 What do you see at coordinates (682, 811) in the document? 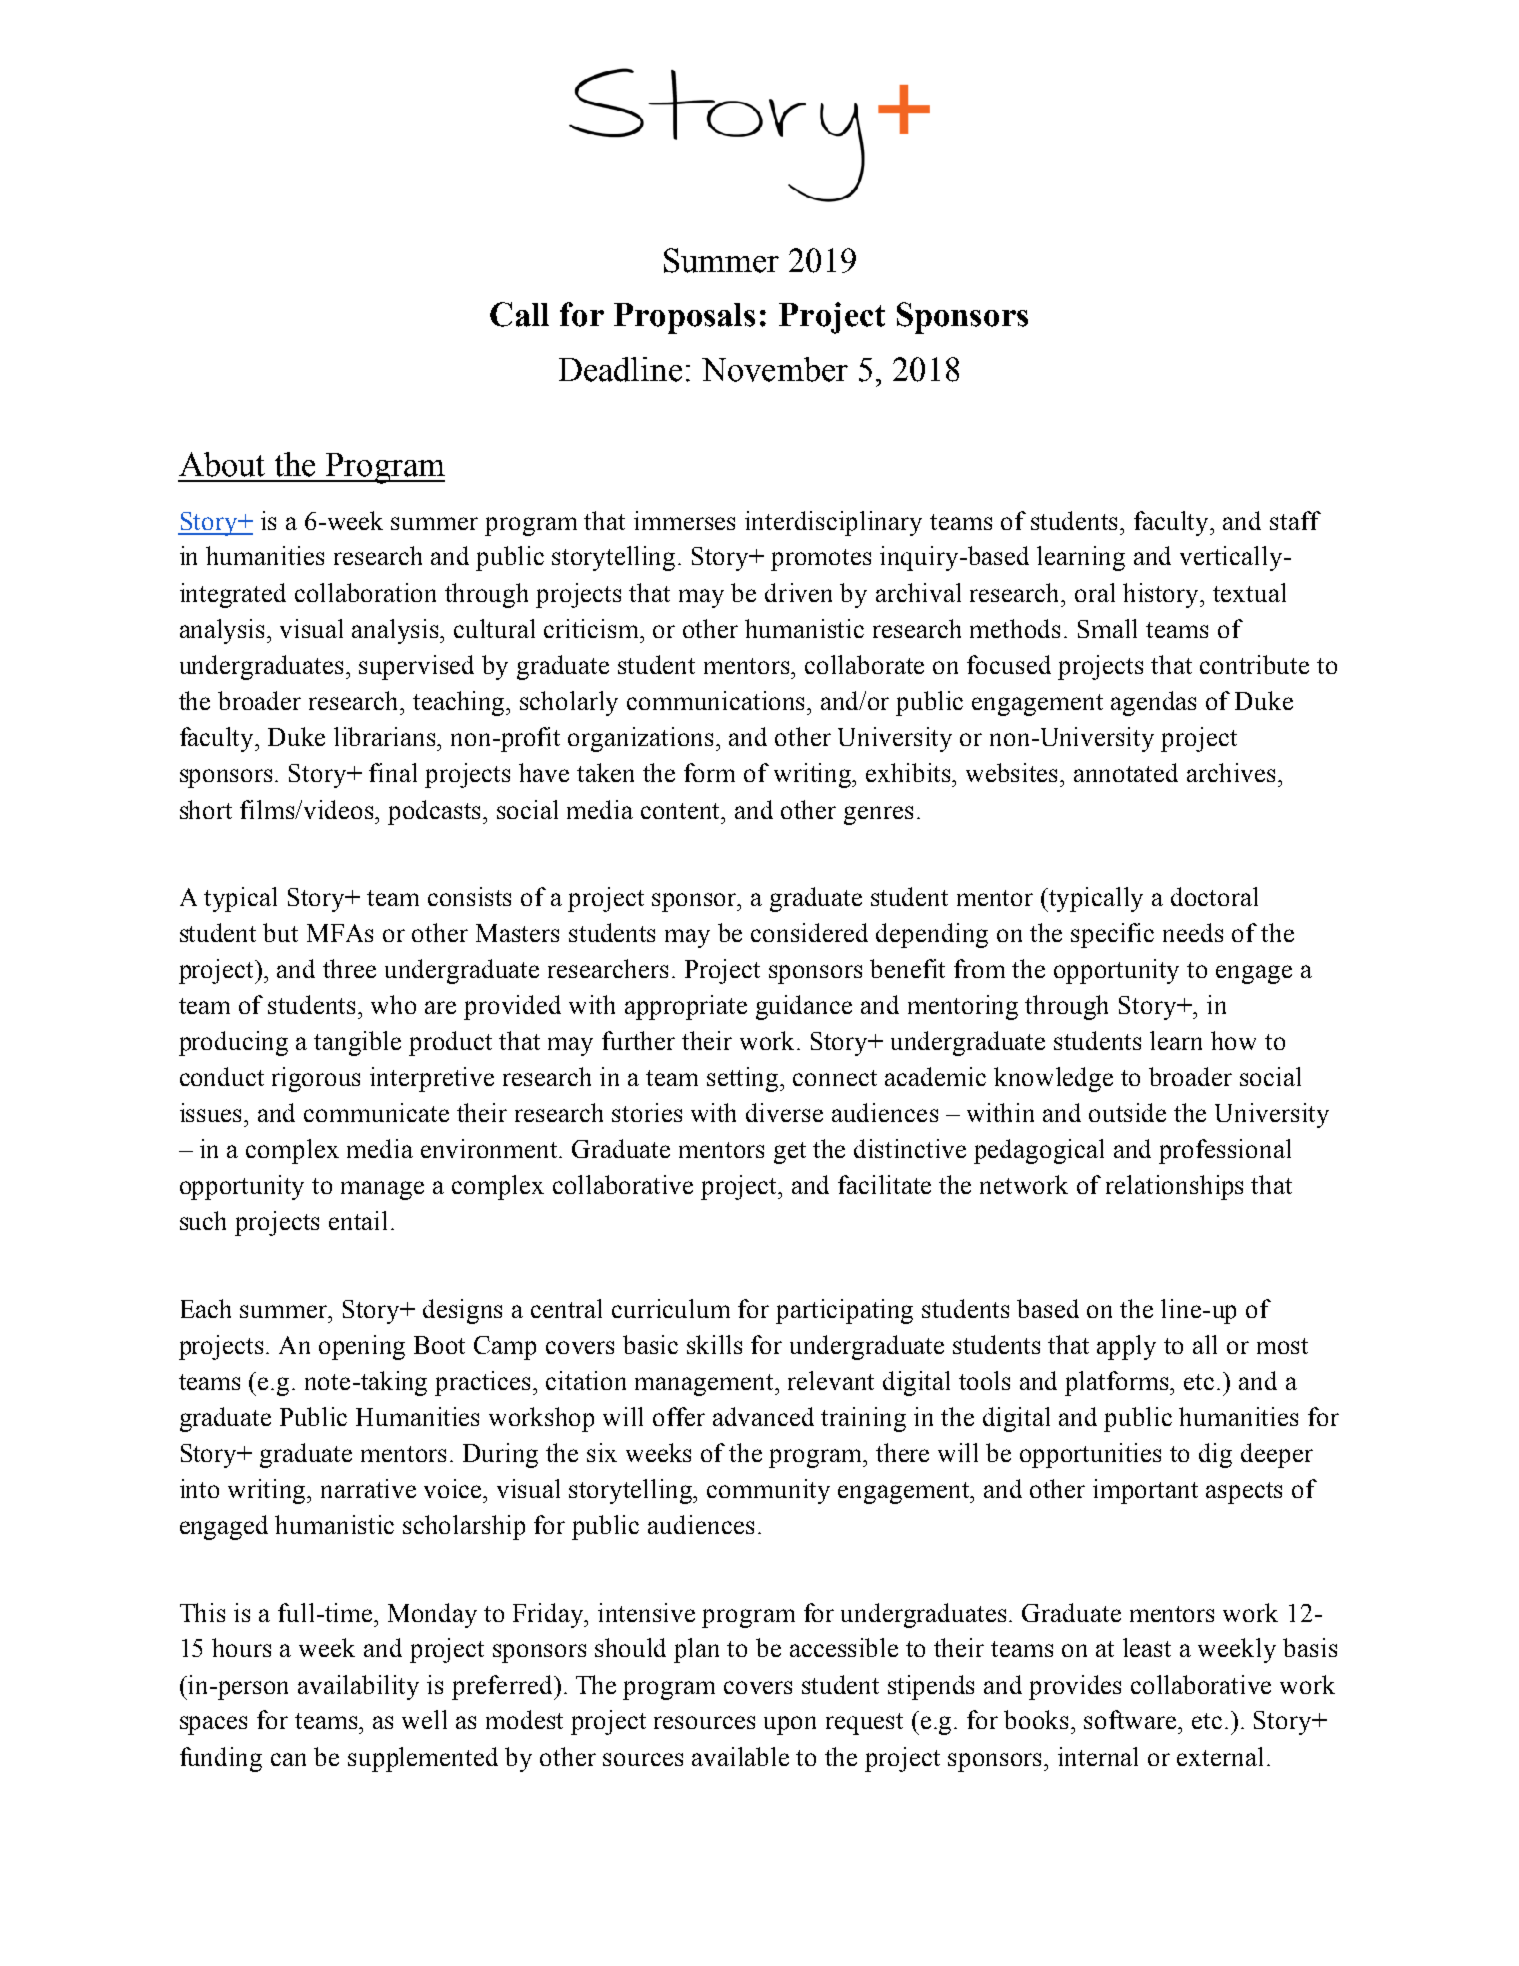
I see `content` at bounding box center [682, 811].
